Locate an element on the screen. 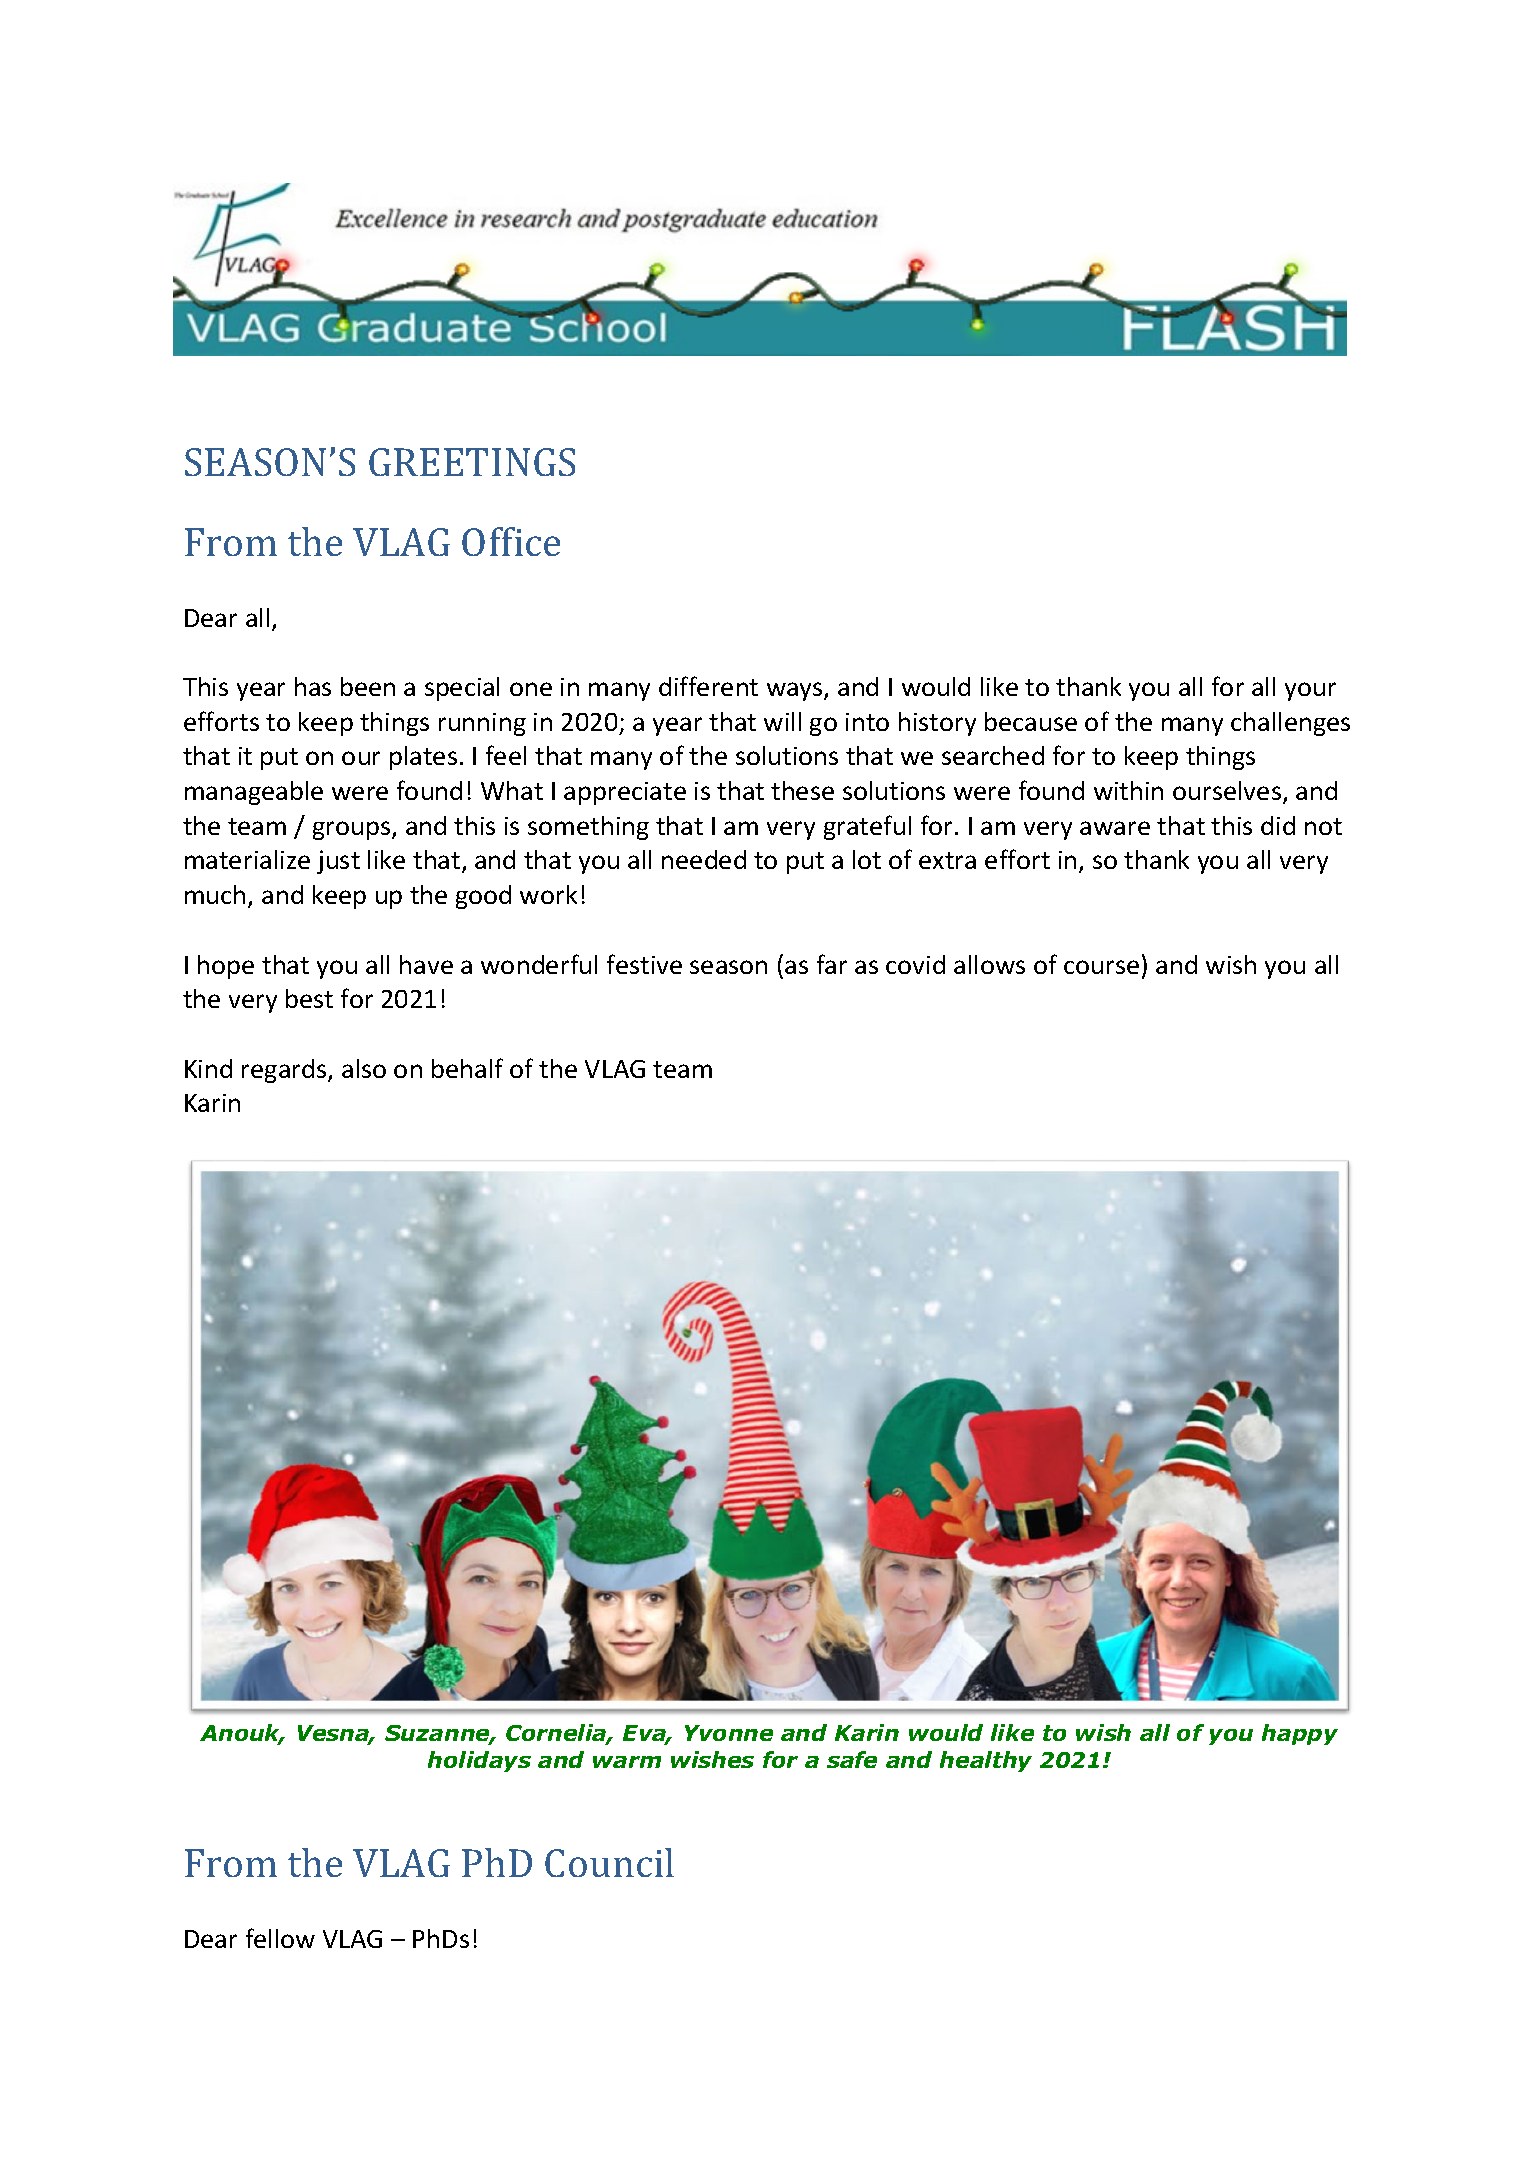 This screenshot has height=2177, width=1539. safe is located at coordinates (852, 1759).
